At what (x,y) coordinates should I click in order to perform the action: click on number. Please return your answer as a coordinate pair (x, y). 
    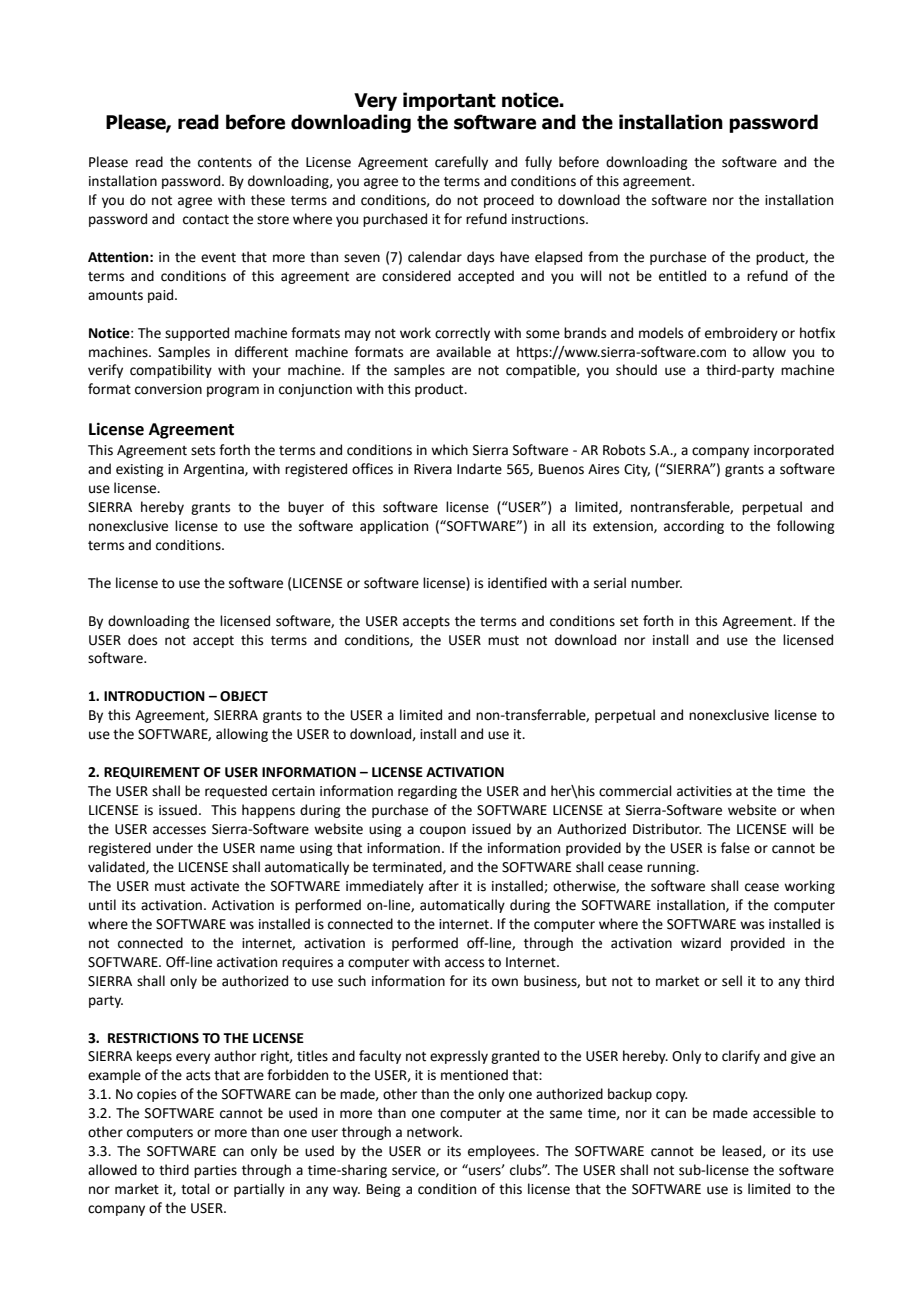
    Looking at the image, I should click on (656, 583).
